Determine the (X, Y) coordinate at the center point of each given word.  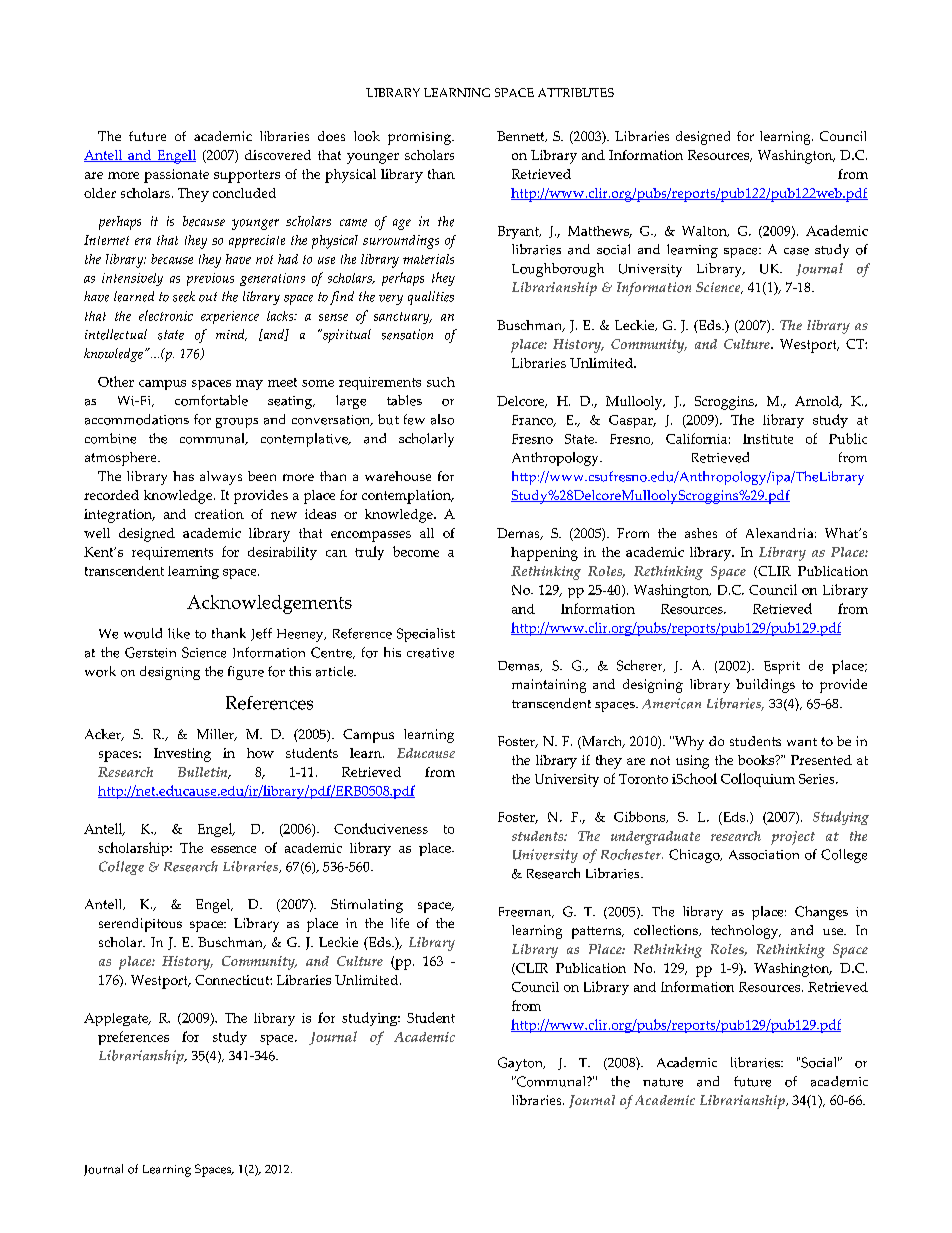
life (400, 923)
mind (231, 335)
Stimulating (367, 906)
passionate (176, 176)
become (416, 551)
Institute (768, 439)
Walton (705, 231)
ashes (701, 533)
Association (764, 855)
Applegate (117, 1019)
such (441, 382)
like (179, 633)
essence (233, 849)
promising (420, 138)
